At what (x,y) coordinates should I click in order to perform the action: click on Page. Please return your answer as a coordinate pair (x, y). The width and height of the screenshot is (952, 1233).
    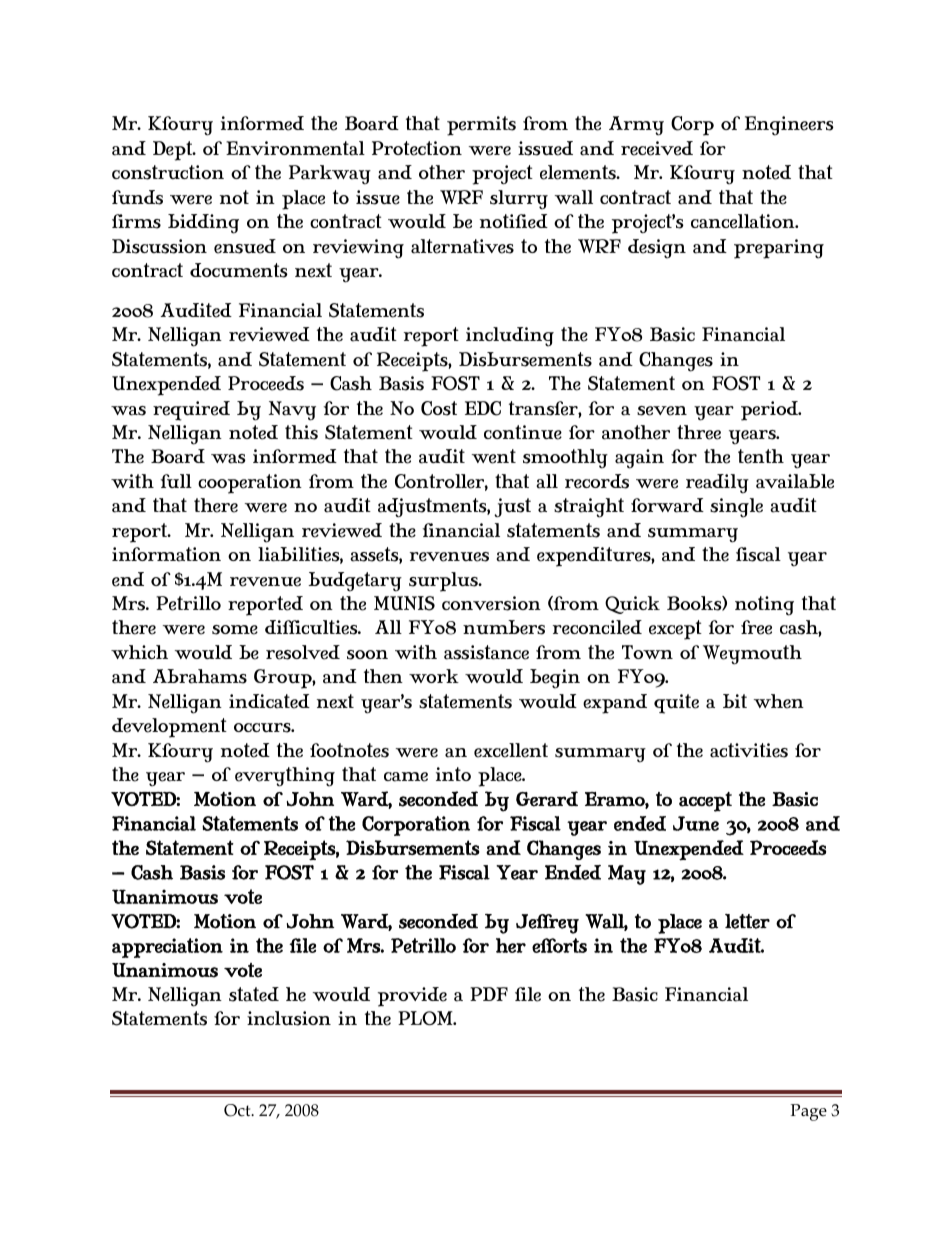
    Looking at the image, I should click on (809, 1112).
